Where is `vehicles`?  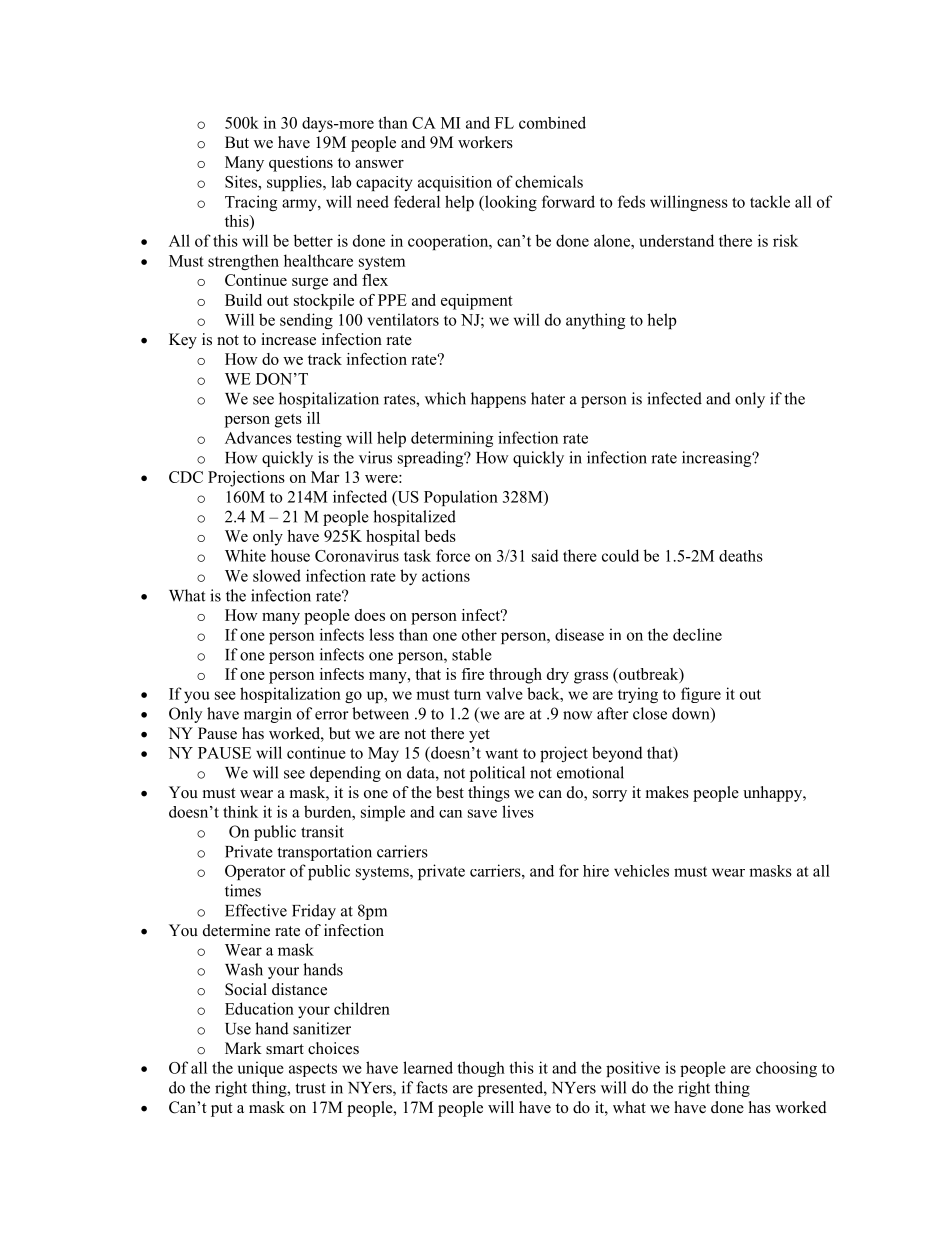
vehicles is located at coordinates (641, 870).
